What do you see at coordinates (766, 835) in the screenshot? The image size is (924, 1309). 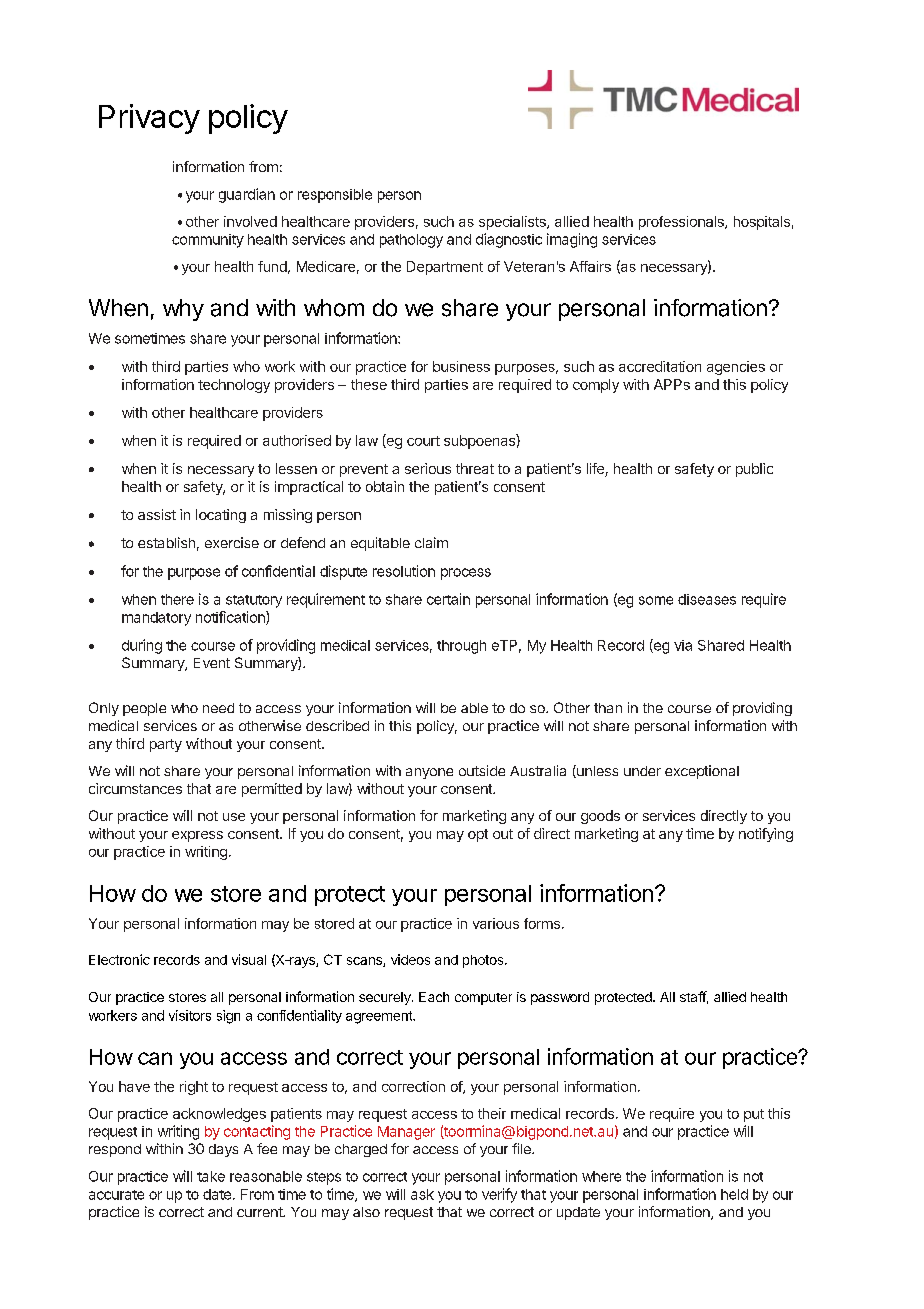 I see `notifying` at bounding box center [766, 835].
